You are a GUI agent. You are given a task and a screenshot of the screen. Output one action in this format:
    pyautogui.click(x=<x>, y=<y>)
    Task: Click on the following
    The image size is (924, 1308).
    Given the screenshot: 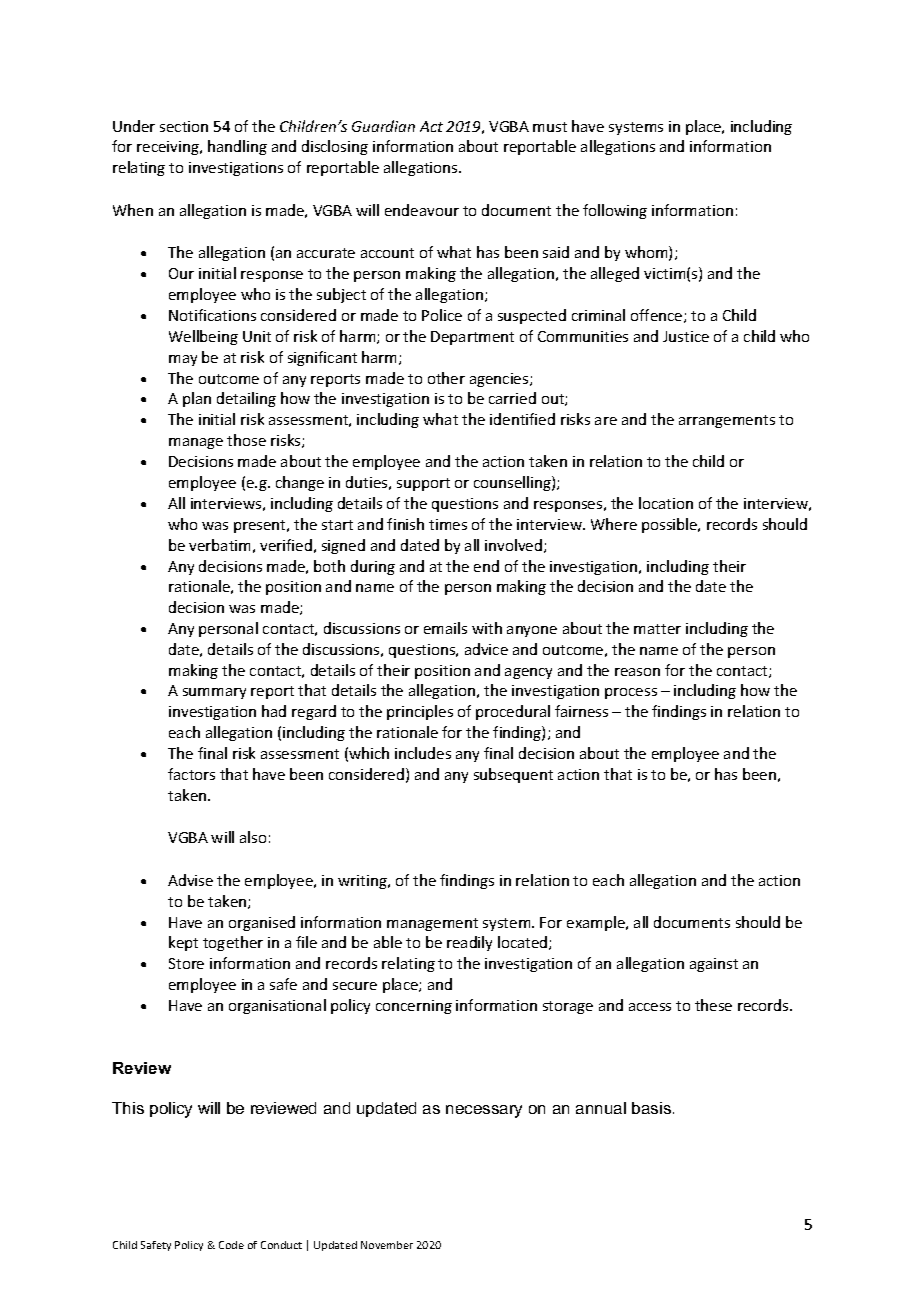 What is the action you would take?
    pyautogui.click(x=615, y=211)
